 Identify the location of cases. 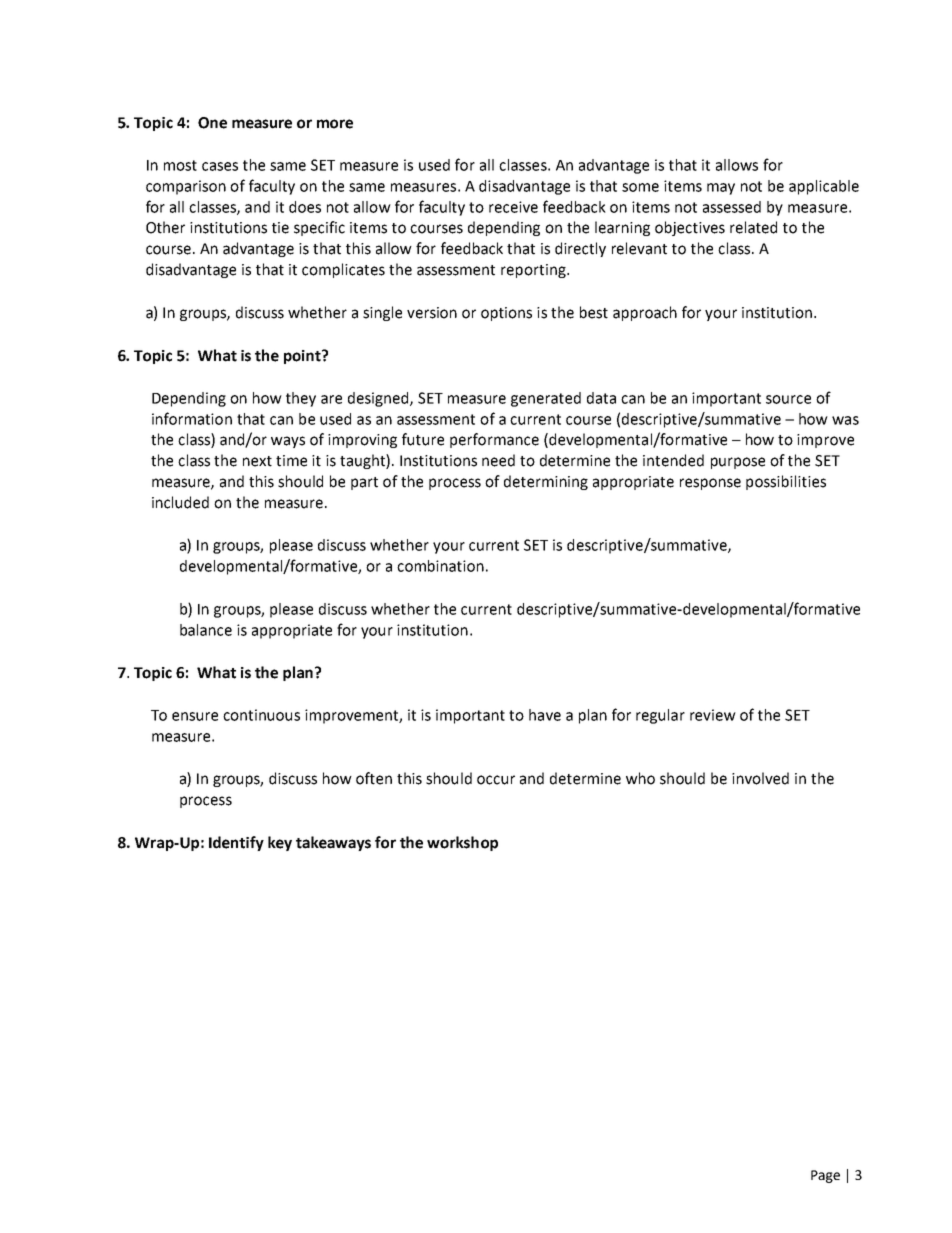
(220, 166).
